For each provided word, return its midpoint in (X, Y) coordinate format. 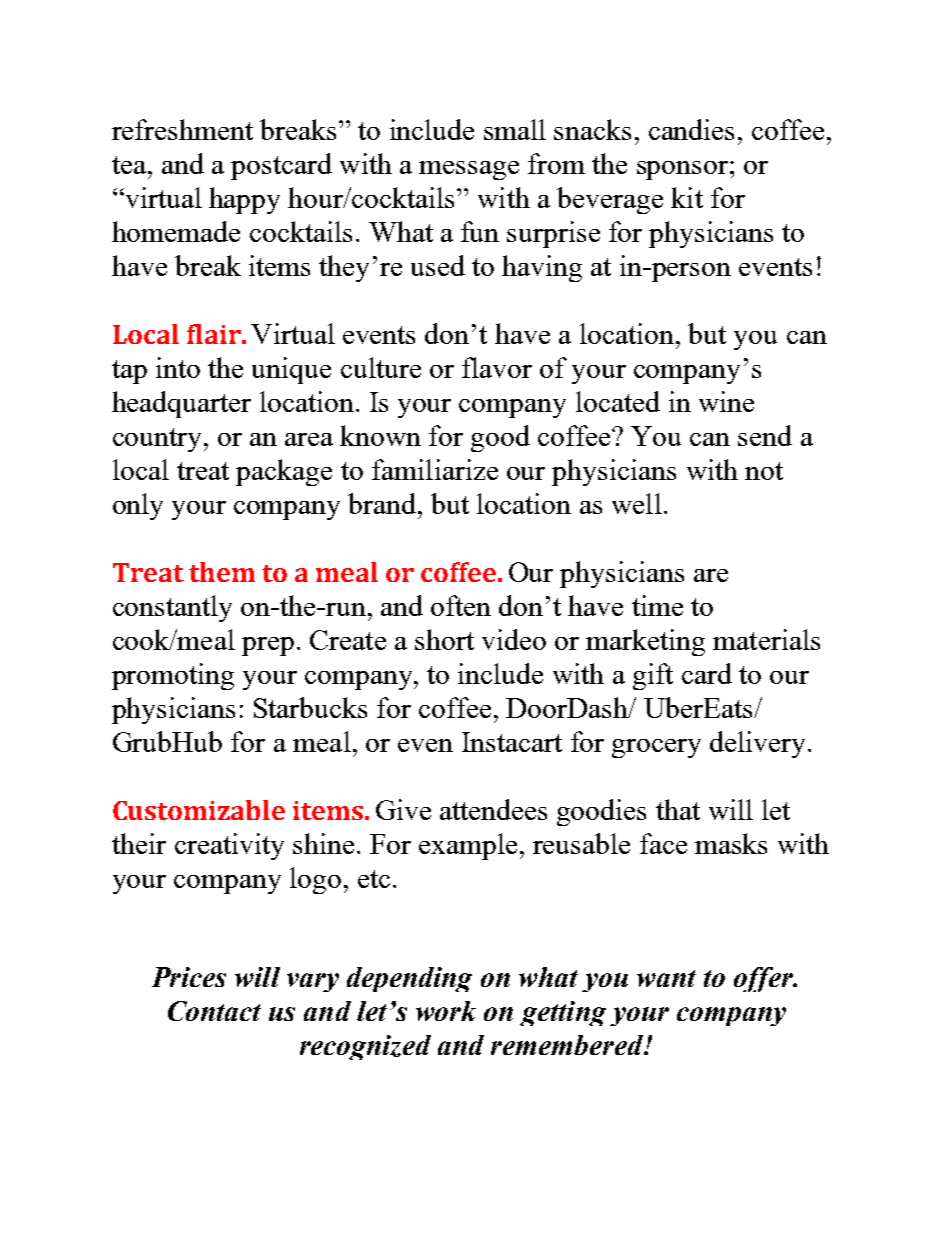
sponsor (682, 170)
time (657, 605)
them (222, 572)
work (446, 1011)
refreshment (182, 129)
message (469, 170)
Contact (214, 1011)
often (461, 605)
